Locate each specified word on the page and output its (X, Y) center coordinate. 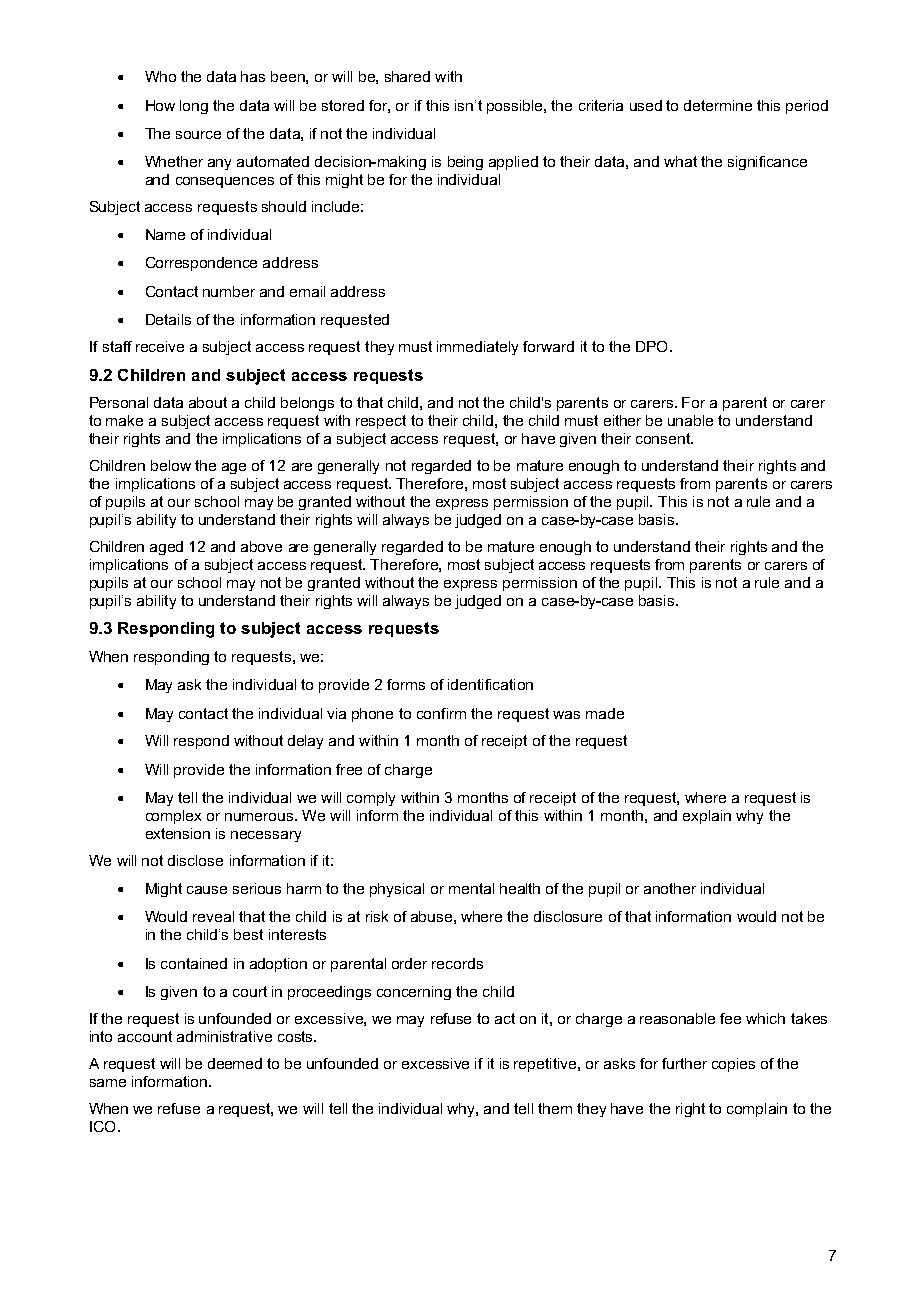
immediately (477, 348)
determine (718, 105)
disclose (195, 860)
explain (707, 817)
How (160, 105)
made (605, 713)
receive (160, 346)
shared (407, 76)
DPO (651, 346)
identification (490, 684)
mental (471, 888)
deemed (235, 1063)
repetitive (546, 1065)
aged (166, 548)
